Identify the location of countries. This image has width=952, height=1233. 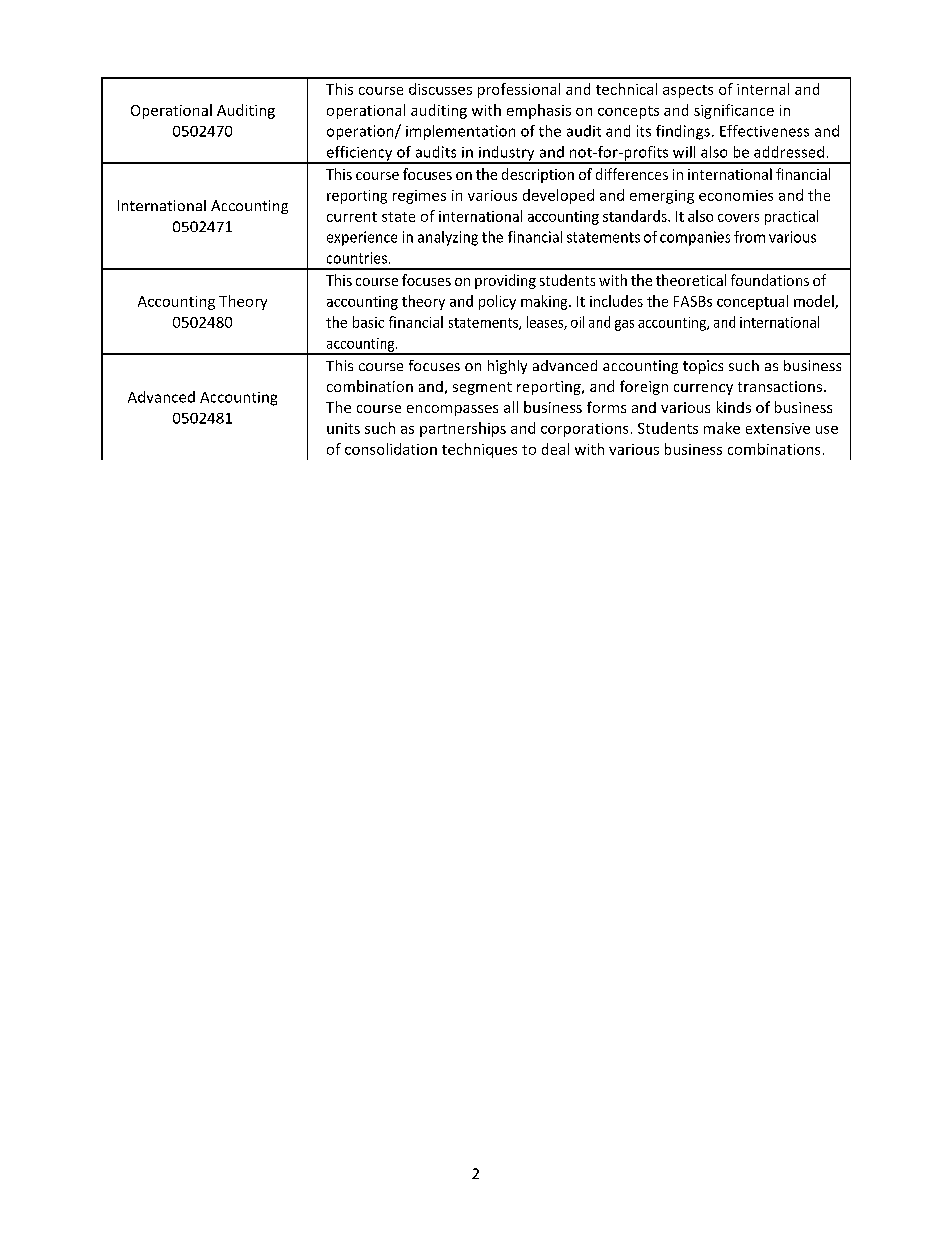
(357, 258).
